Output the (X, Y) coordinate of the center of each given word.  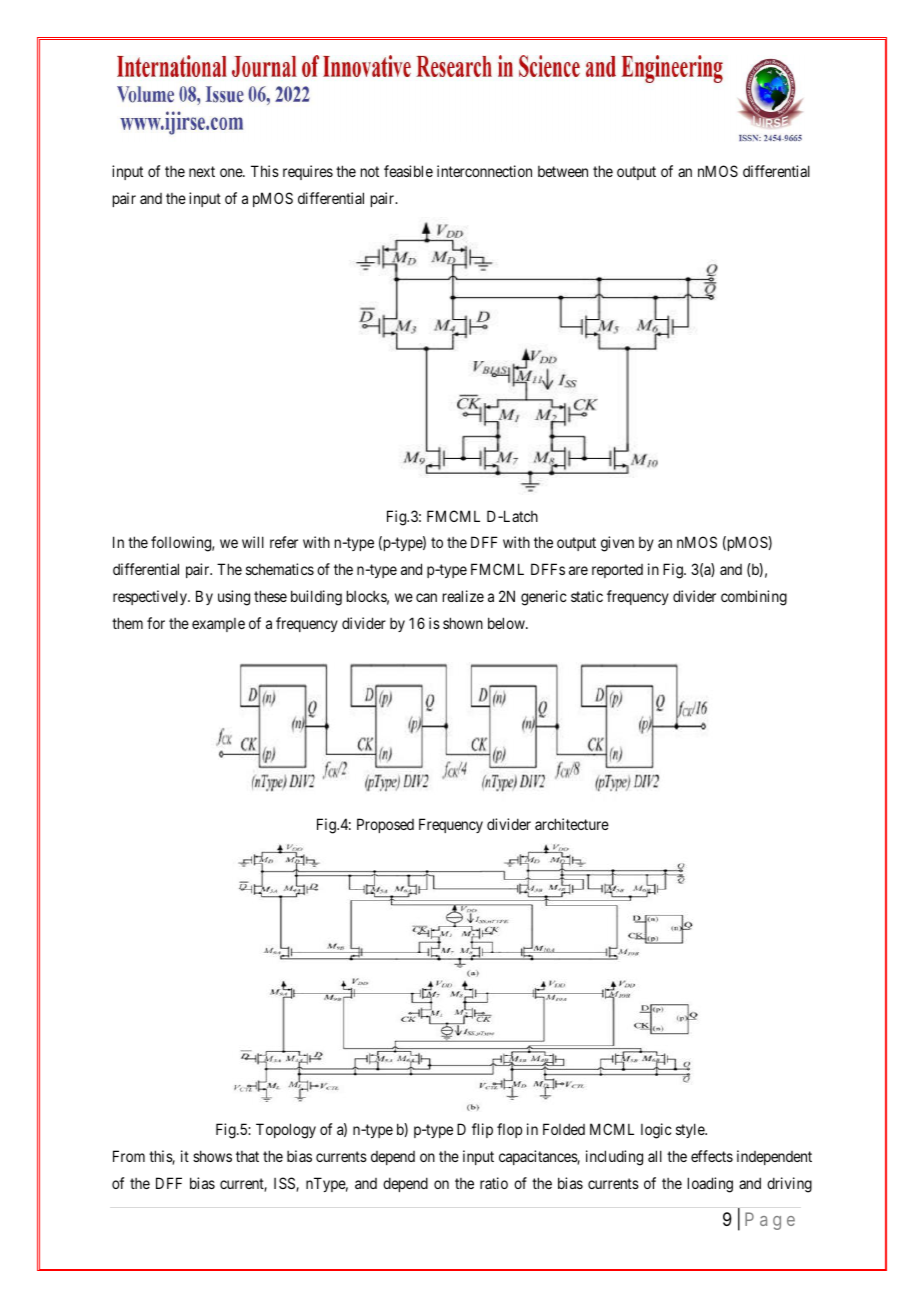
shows (212, 1156)
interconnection (484, 171)
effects (712, 1156)
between (563, 171)
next (202, 171)
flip (482, 1130)
